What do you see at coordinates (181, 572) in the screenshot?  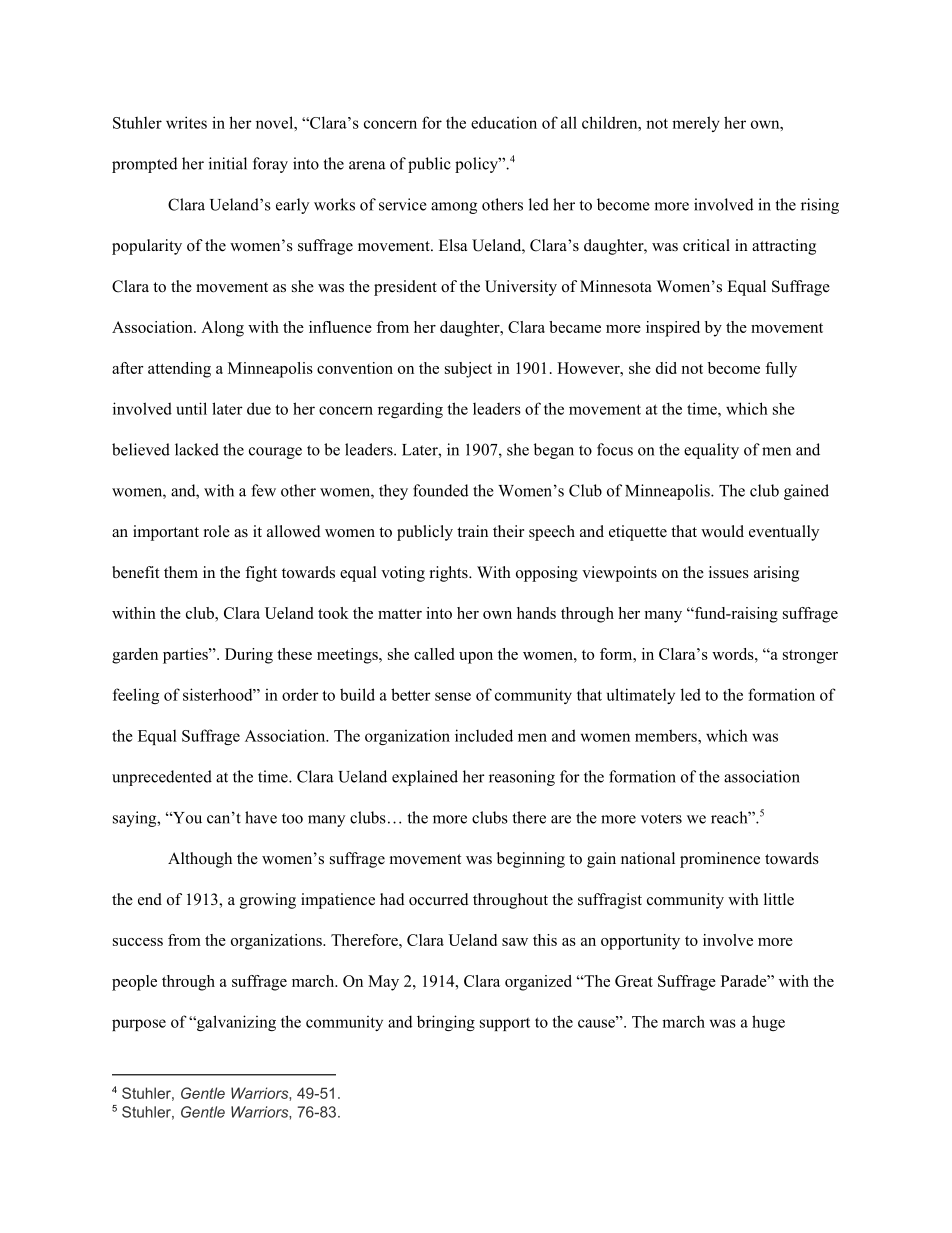 I see `them` at bounding box center [181, 572].
